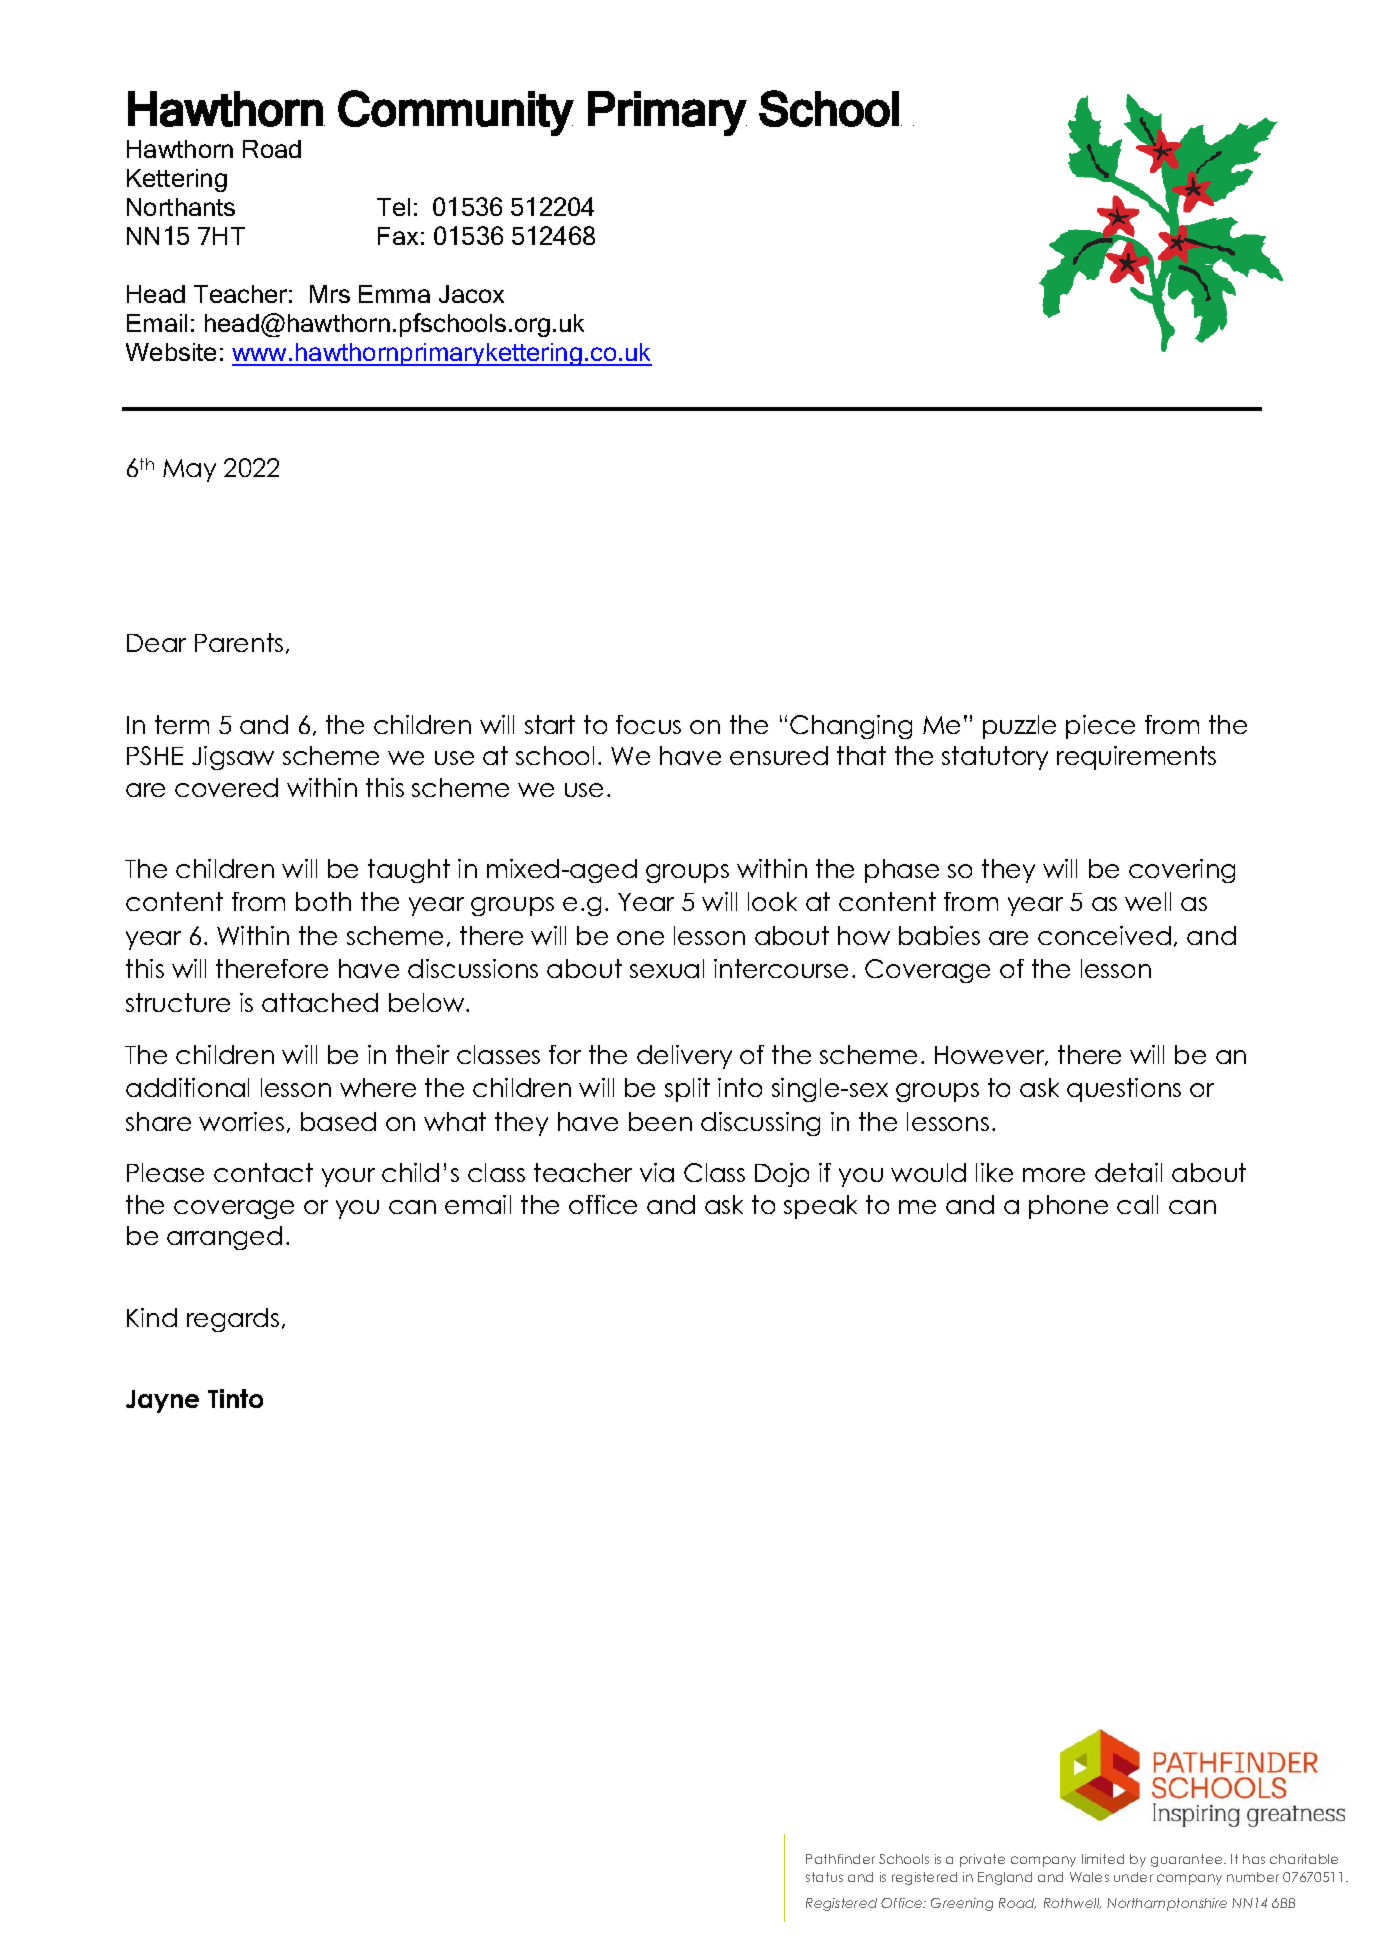  What do you see at coordinates (1100, 727) in the screenshot?
I see `piece` at bounding box center [1100, 727].
